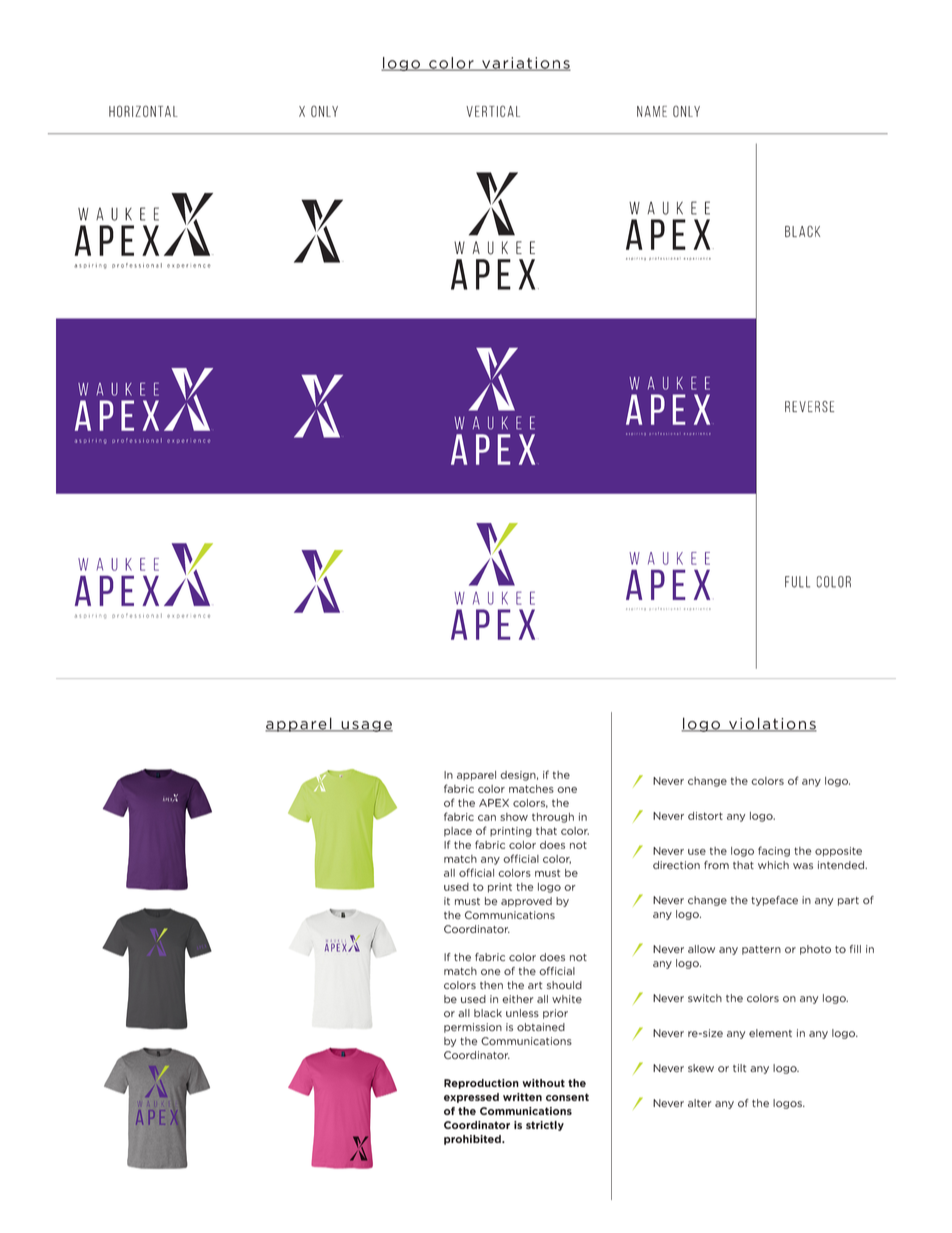 This document has height=1233, width=952. Describe the element at coordinates (493, 111) in the document. I see `vertical` at that location.
